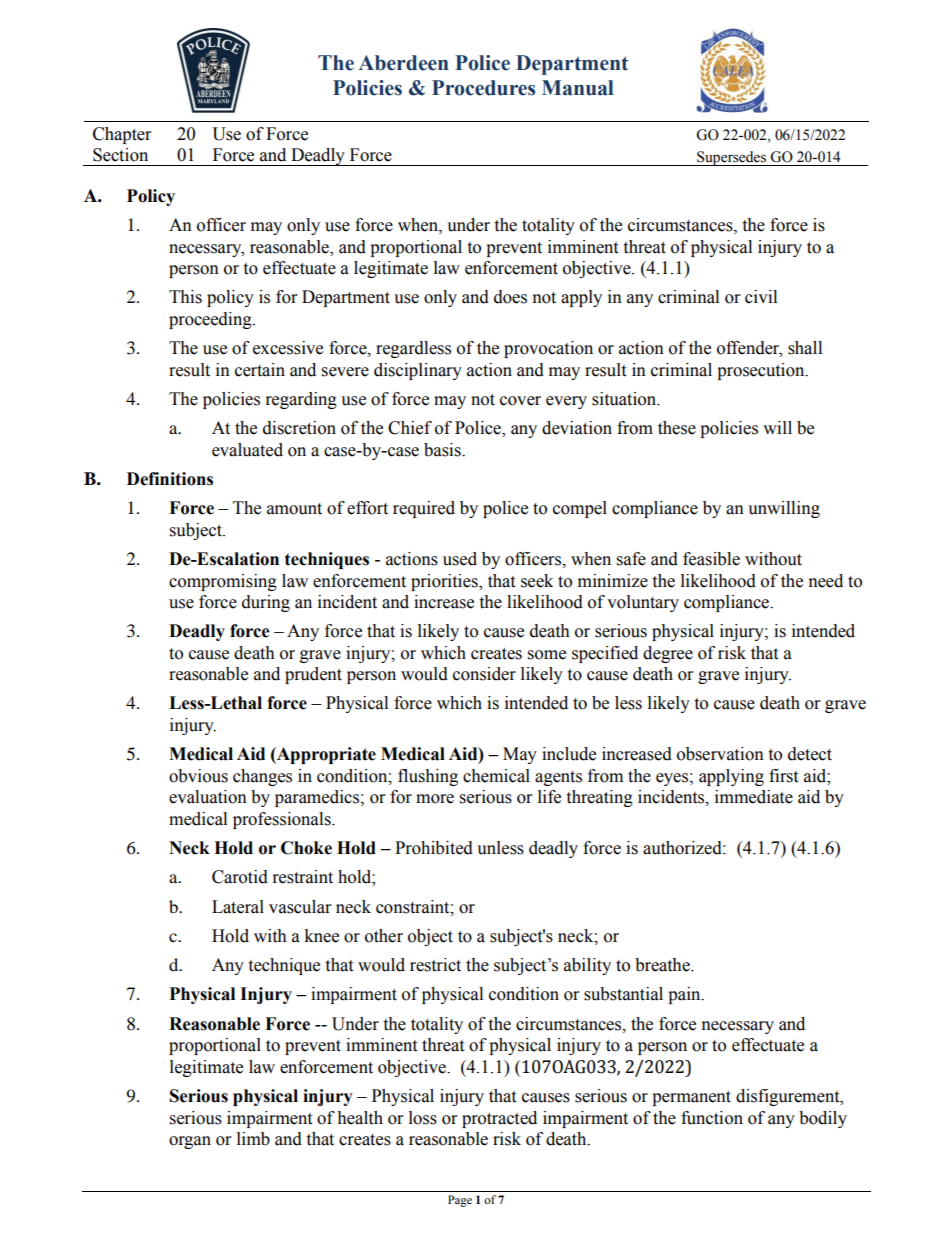 This screenshot has height=1233, width=952. I want to click on Chapter, so click(122, 135).
